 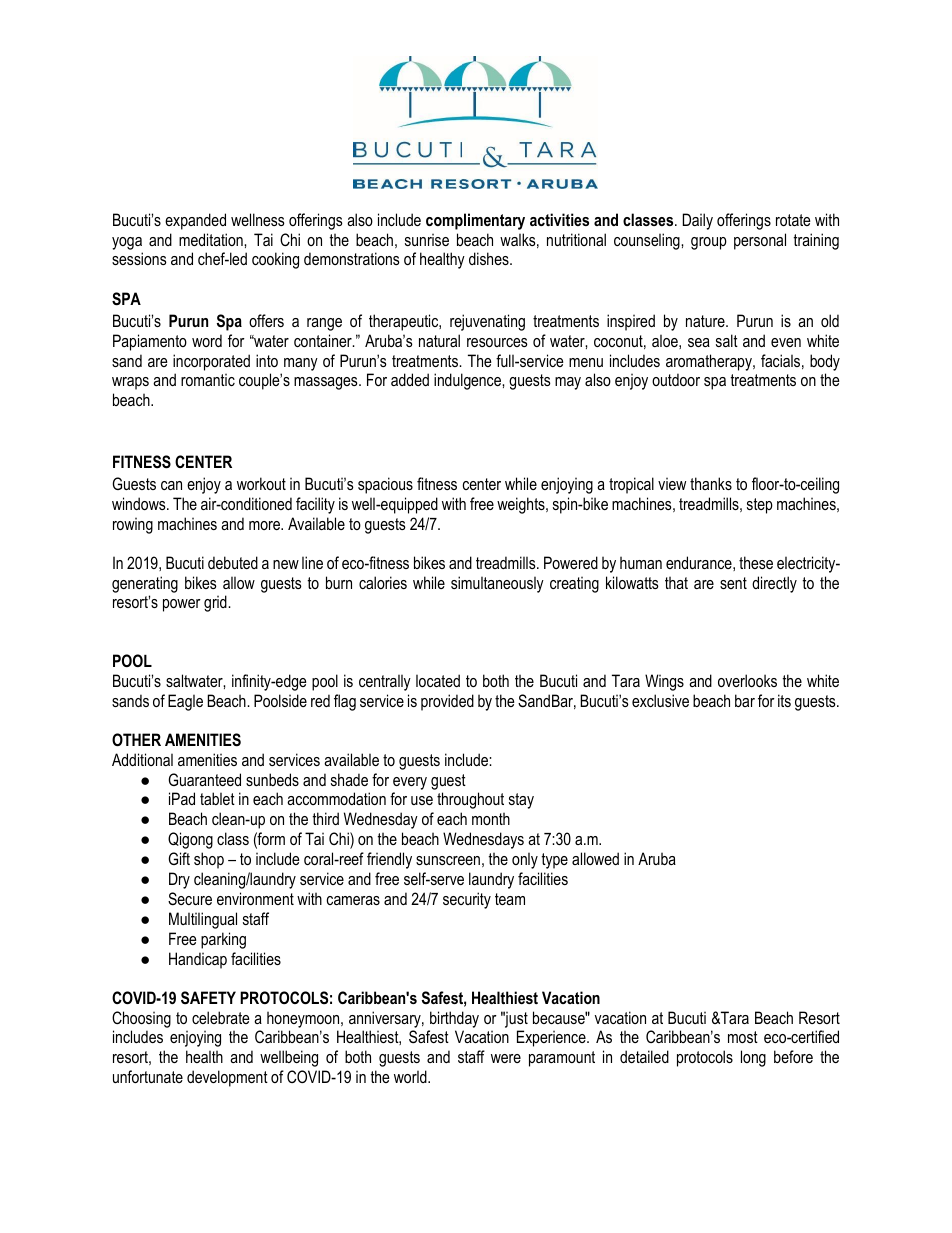 I want to click on Guaranteed, so click(x=204, y=779).
